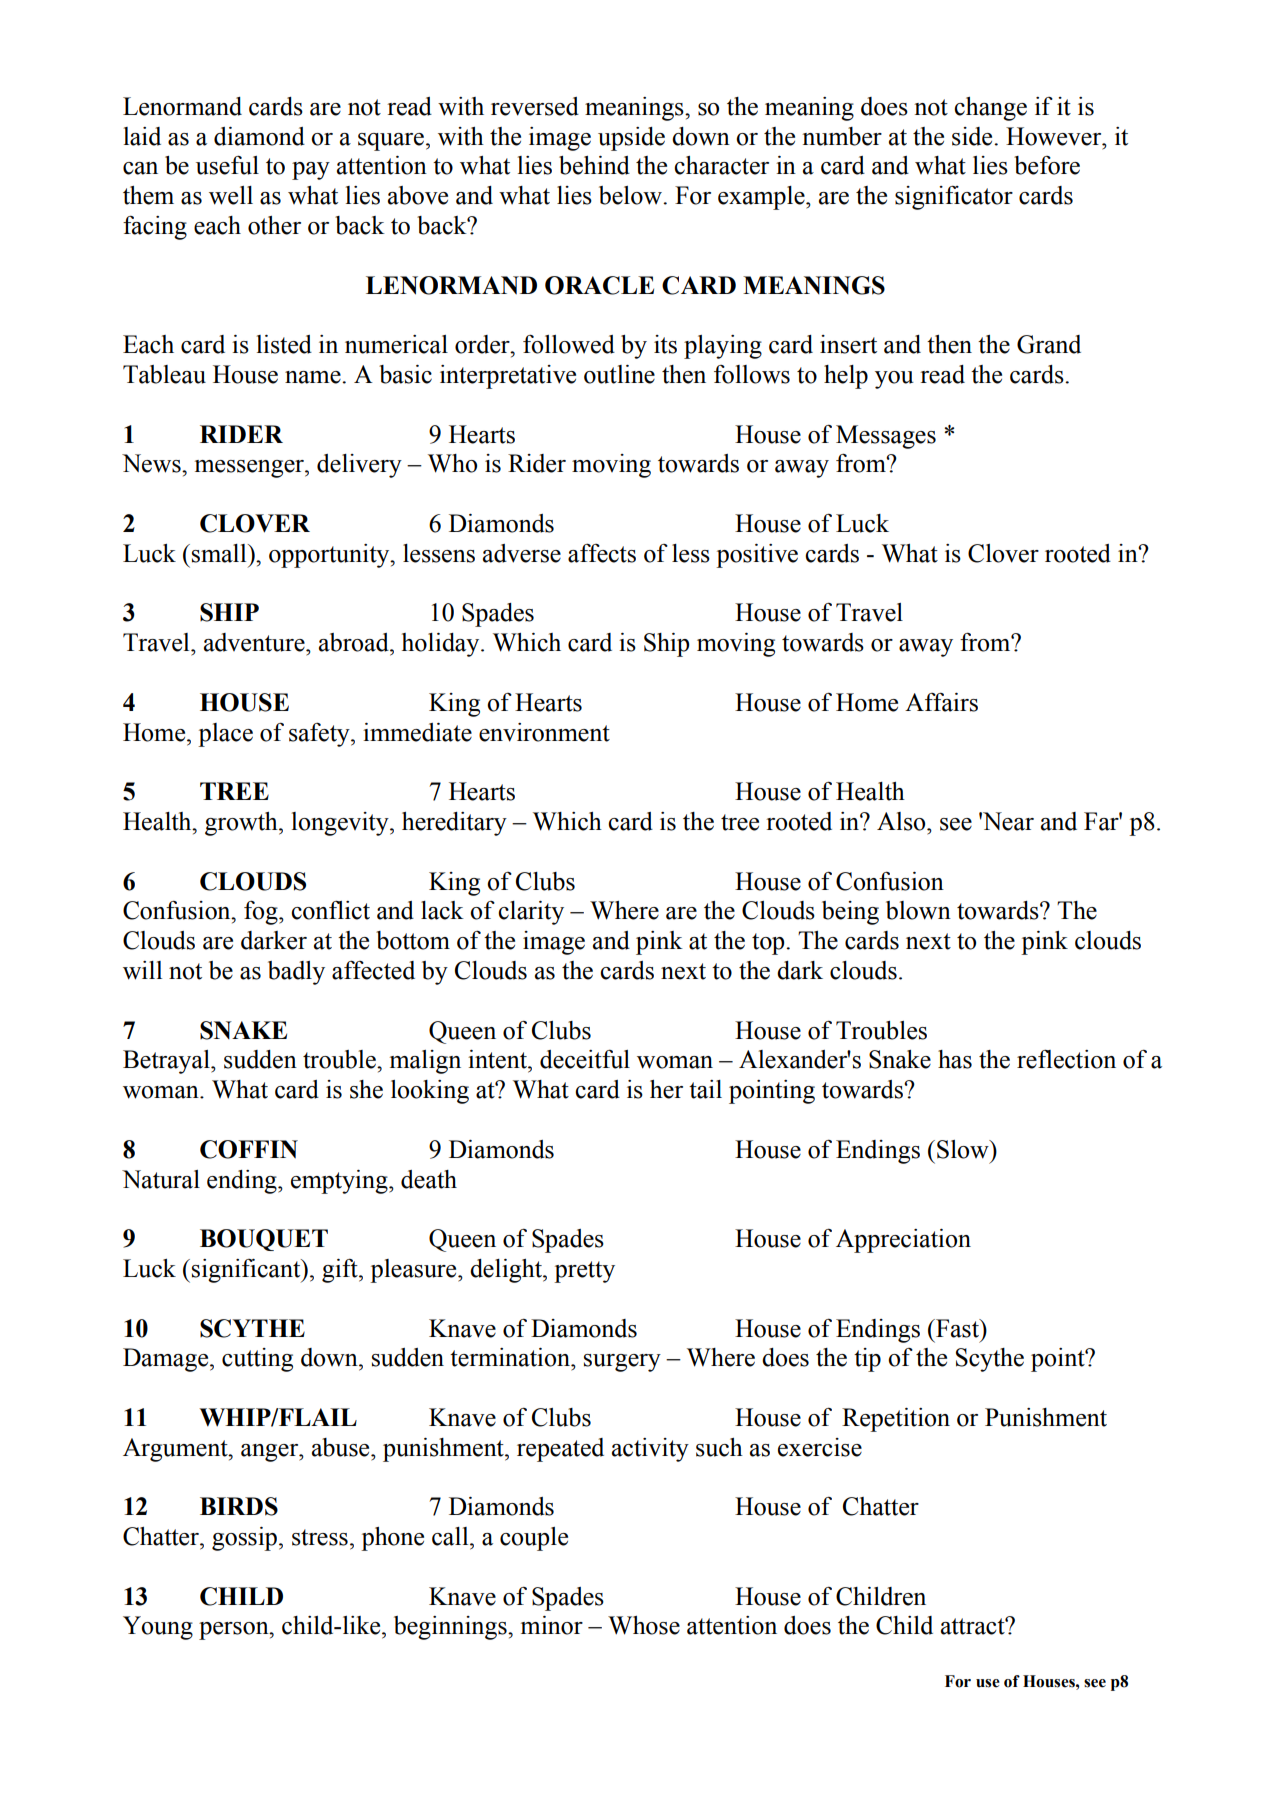 The image size is (1285, 1818). I want to click on significator, so click(954, 198).
